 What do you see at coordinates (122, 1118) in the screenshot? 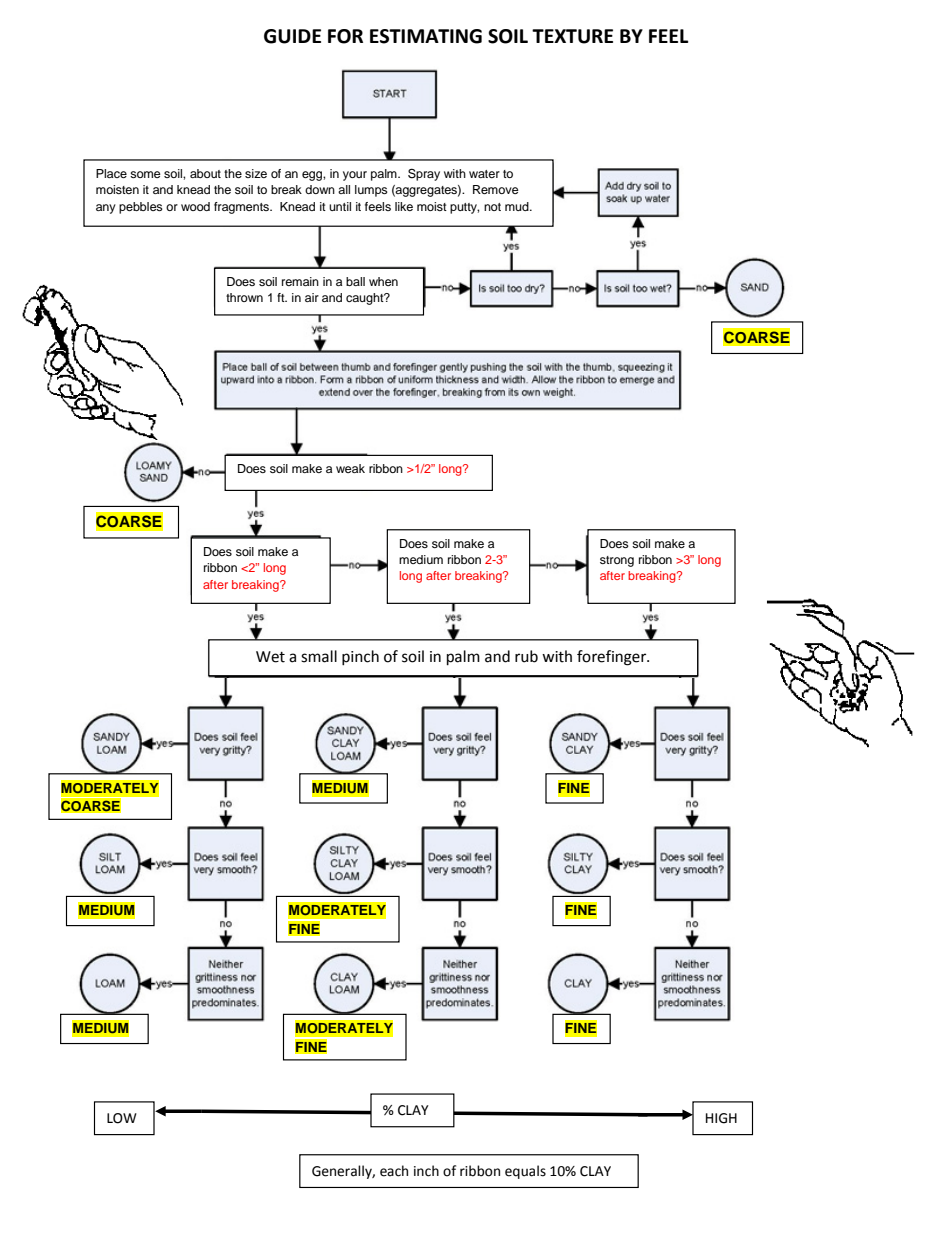
I see `LOW` at bounding box center [122, 1118].
